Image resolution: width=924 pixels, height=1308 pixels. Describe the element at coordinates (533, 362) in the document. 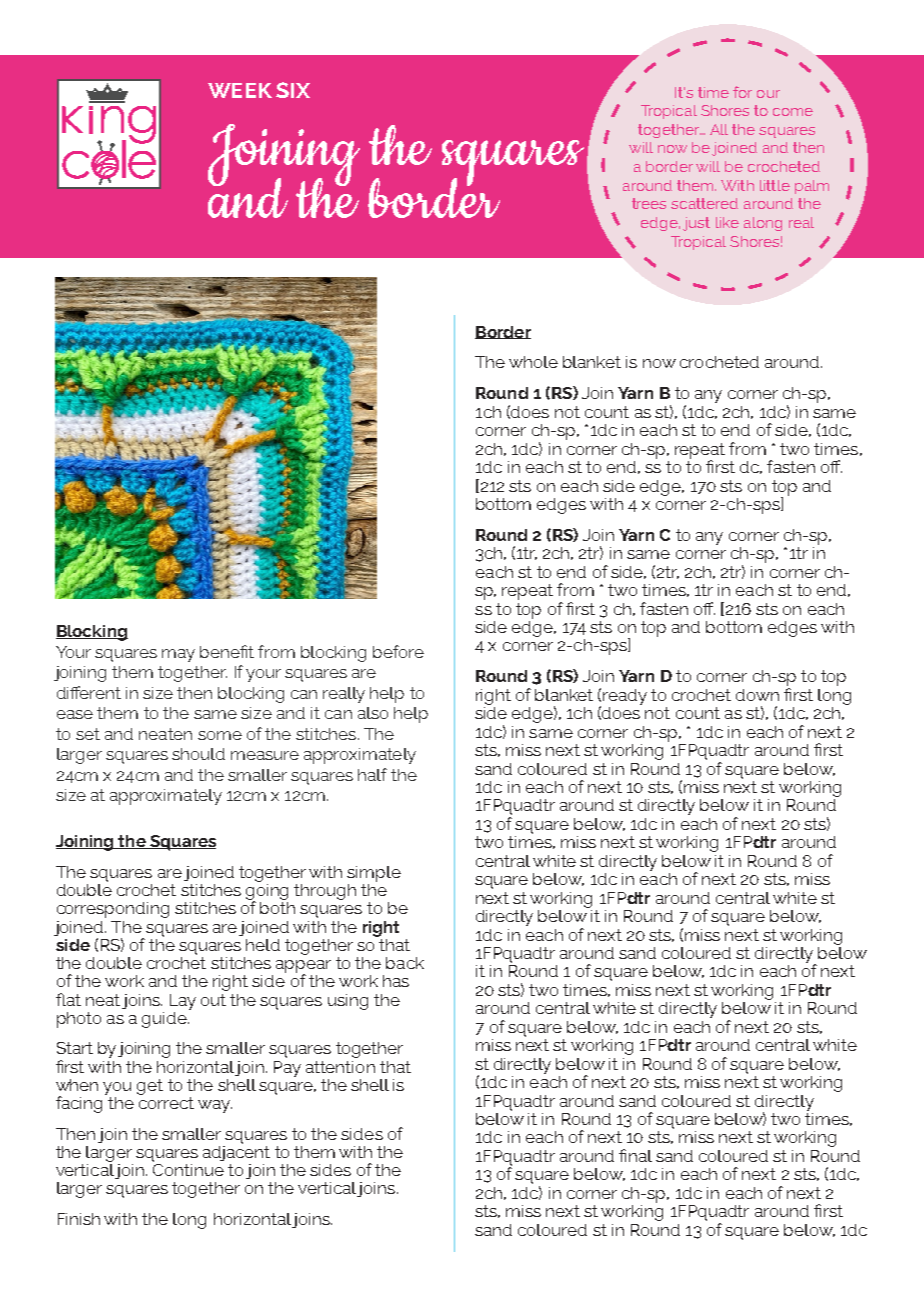

I see `whole` at that location.
